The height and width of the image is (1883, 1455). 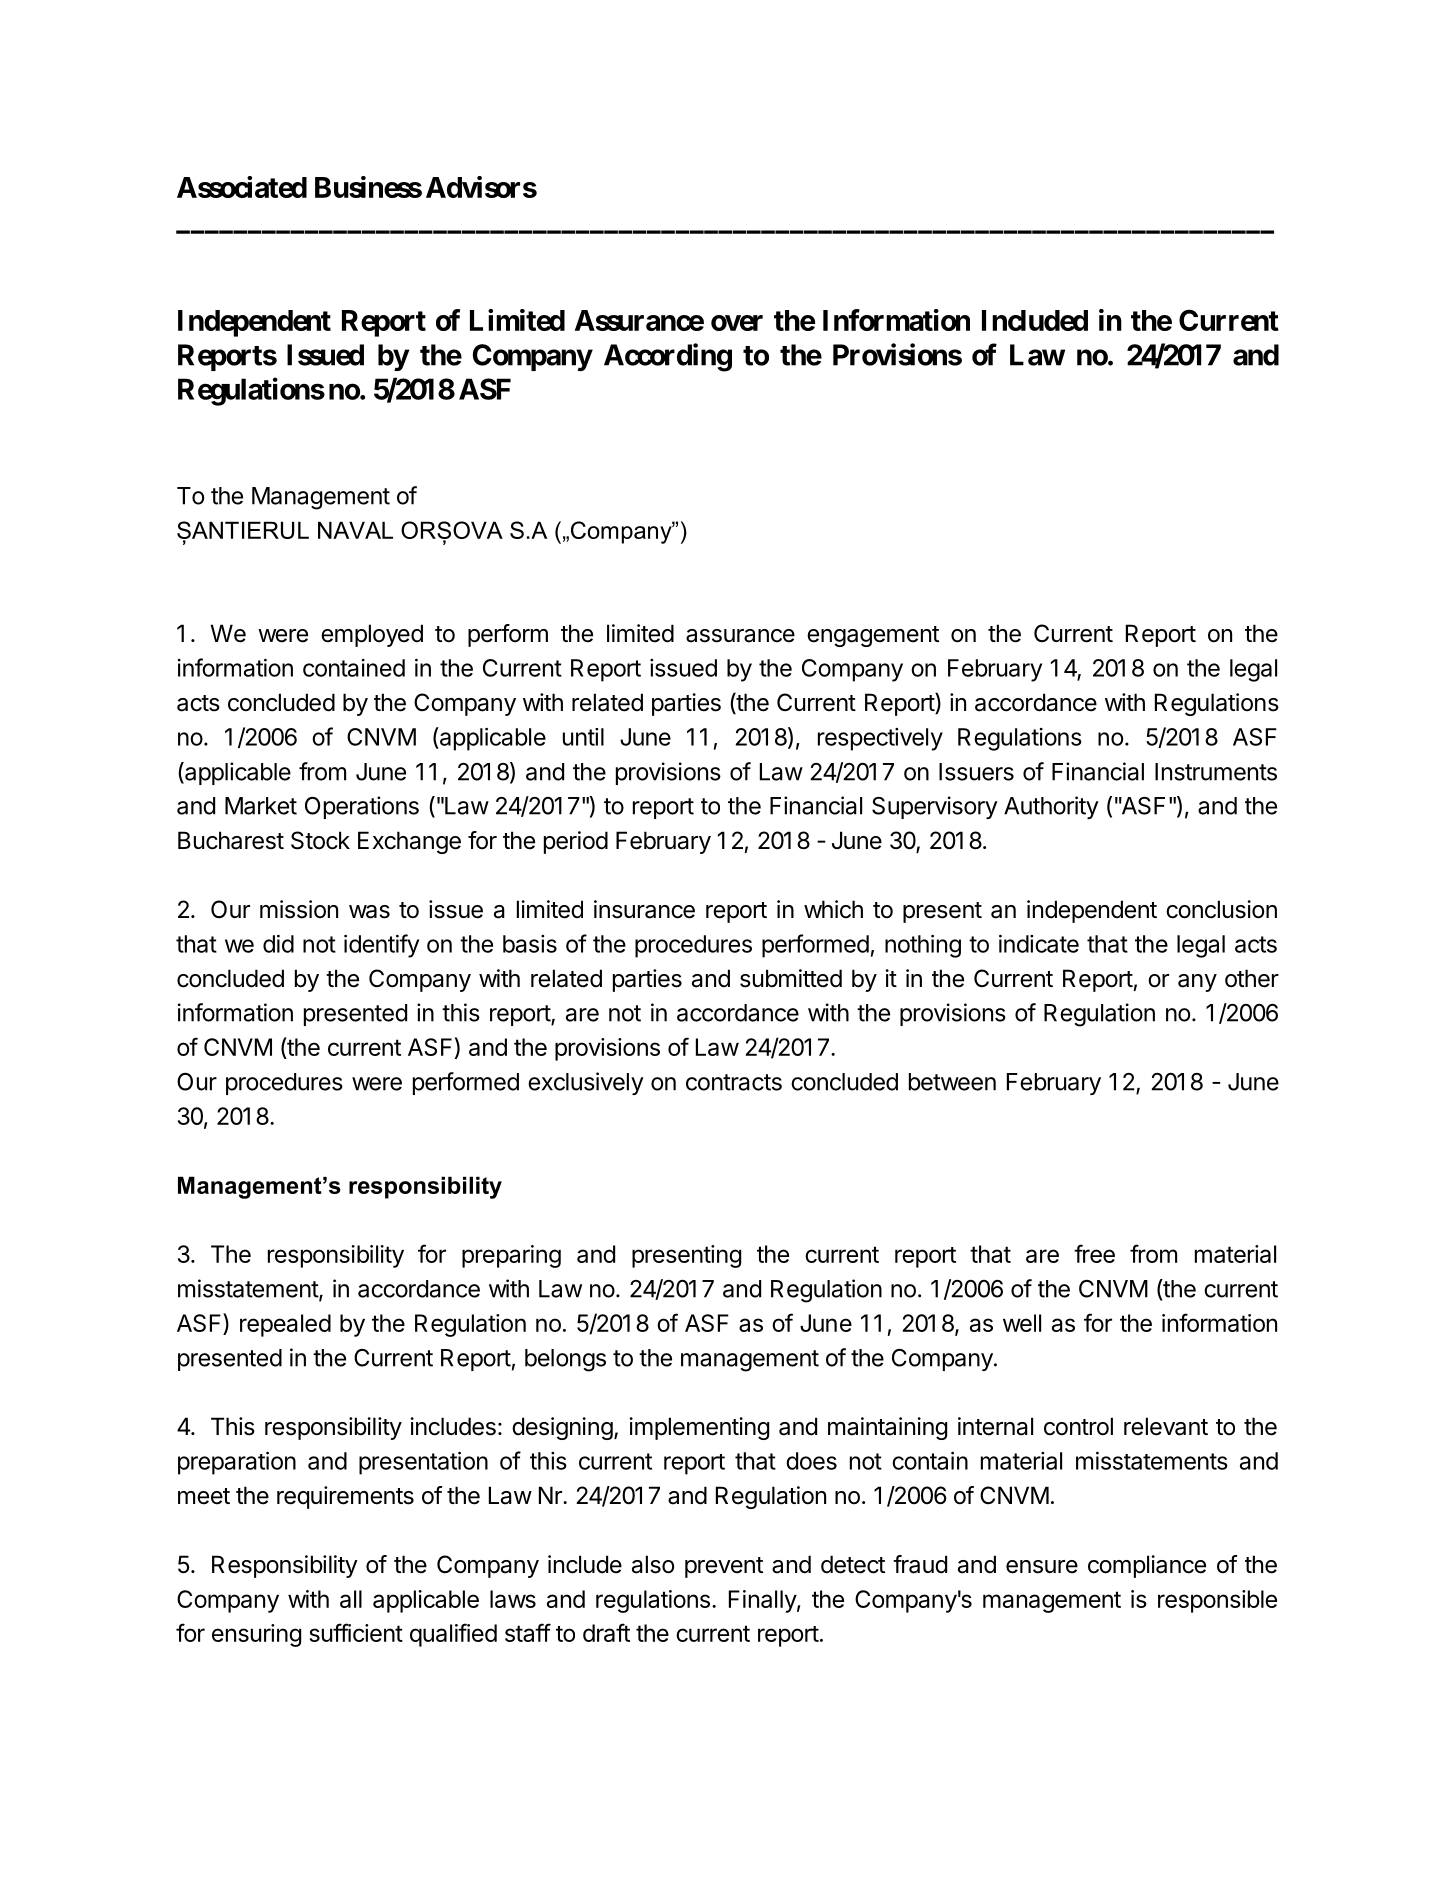 I want to click on Associated, so click(x=242, y=187).
